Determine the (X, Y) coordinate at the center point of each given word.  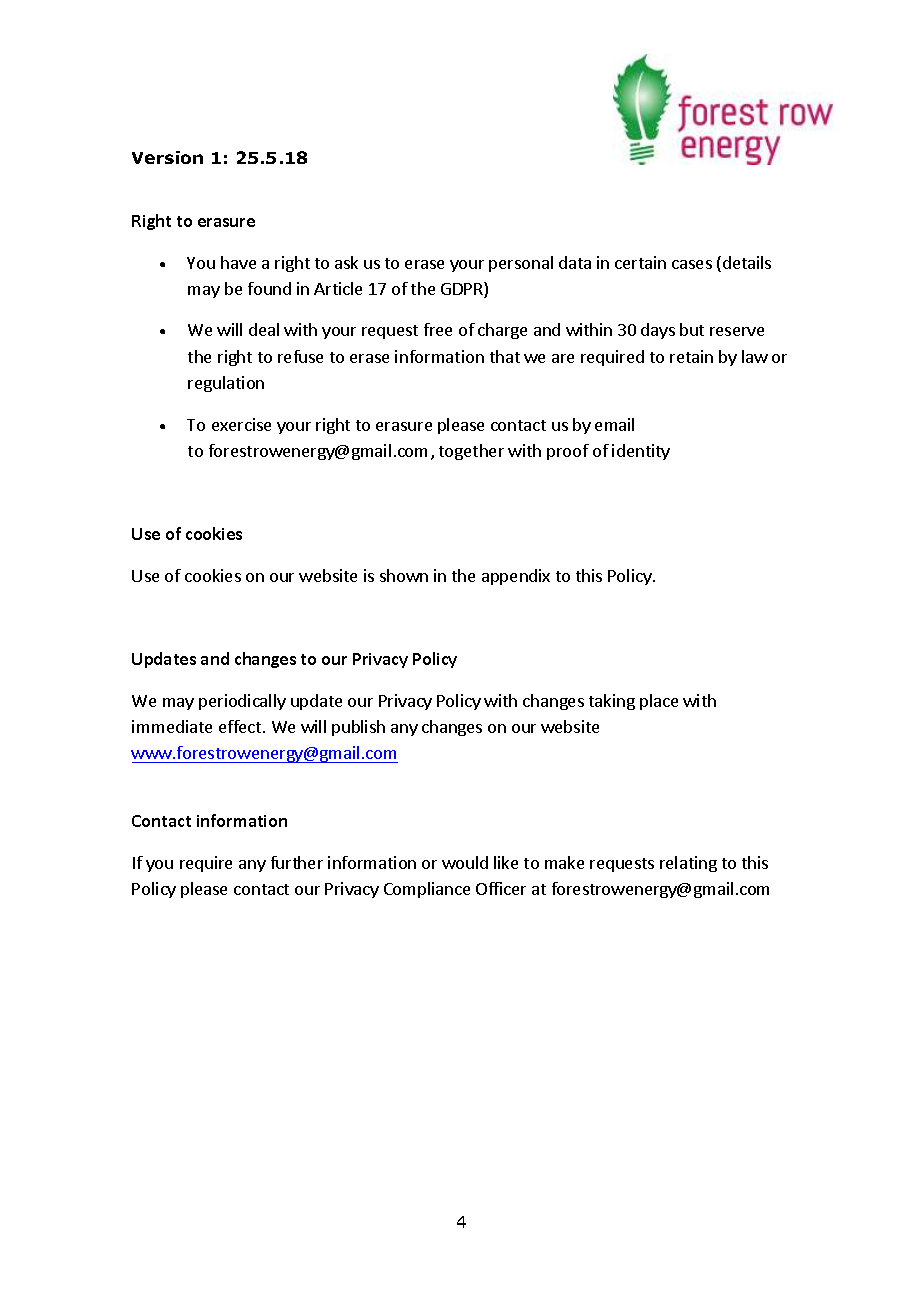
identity (641, 452)
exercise (241, 424)
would (465, 862)
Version (167, 157)
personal (521, 264)
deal (264, 329)
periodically (242, 702)
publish (358, 728)
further (297, 862)
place (659, 702)
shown (404, 575)
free (438, 329)
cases (692, 264)
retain (691, 356)
